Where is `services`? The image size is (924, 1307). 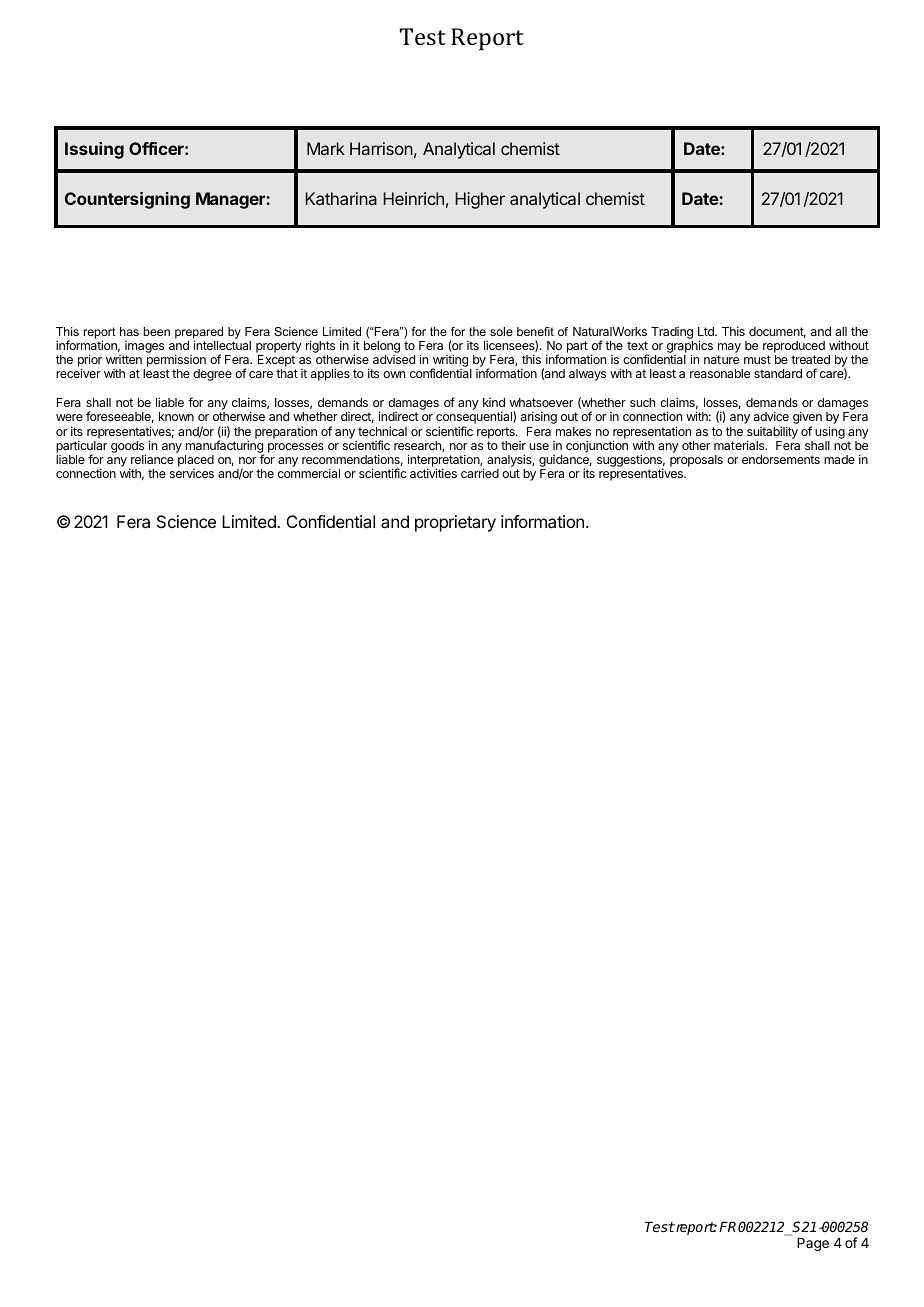
services is located at coordinates (192, 473).
